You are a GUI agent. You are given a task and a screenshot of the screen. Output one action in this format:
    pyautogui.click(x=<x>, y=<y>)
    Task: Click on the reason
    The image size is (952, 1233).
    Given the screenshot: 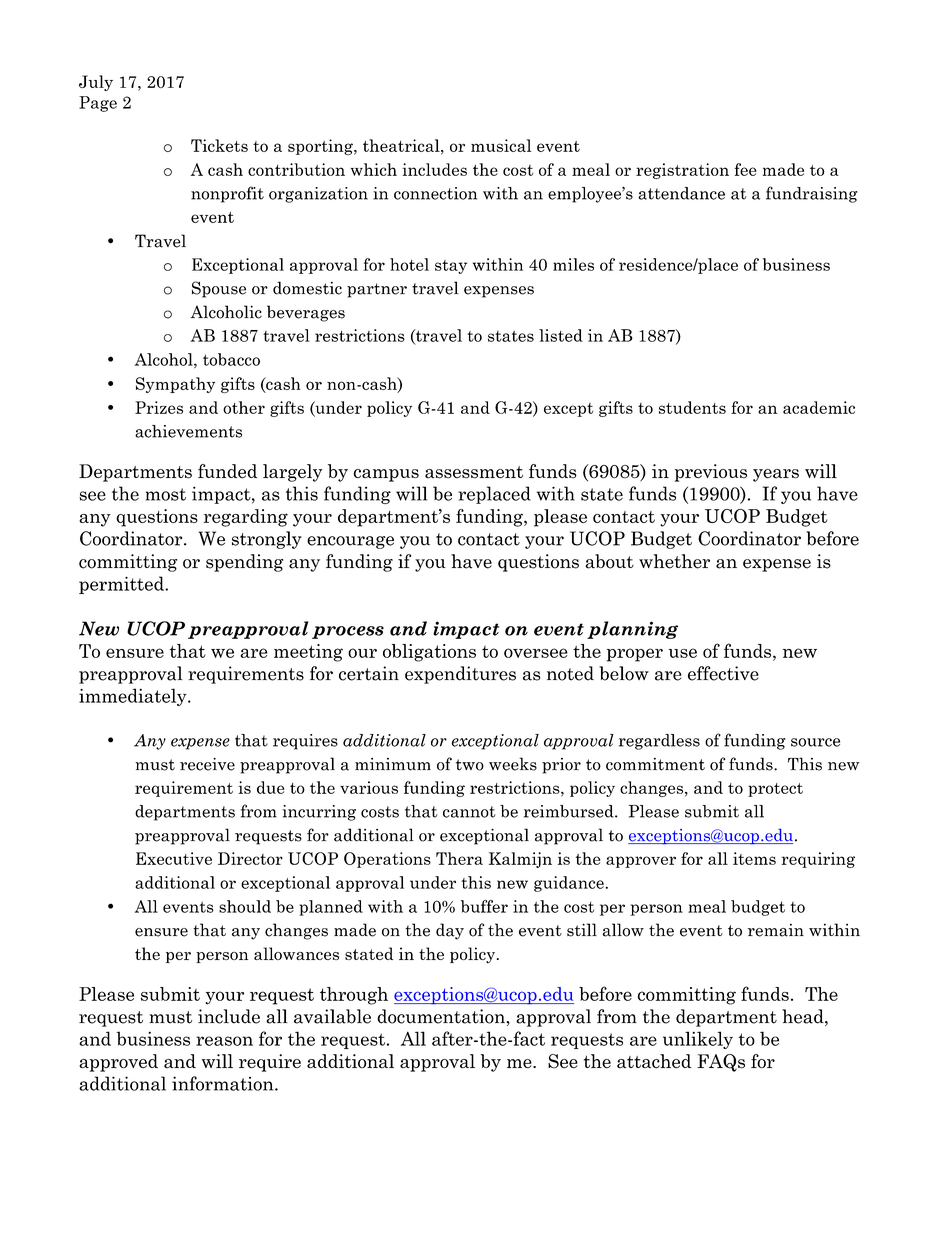 What is the action you would take?
    pyautogui.click(x=224, y=1041)
